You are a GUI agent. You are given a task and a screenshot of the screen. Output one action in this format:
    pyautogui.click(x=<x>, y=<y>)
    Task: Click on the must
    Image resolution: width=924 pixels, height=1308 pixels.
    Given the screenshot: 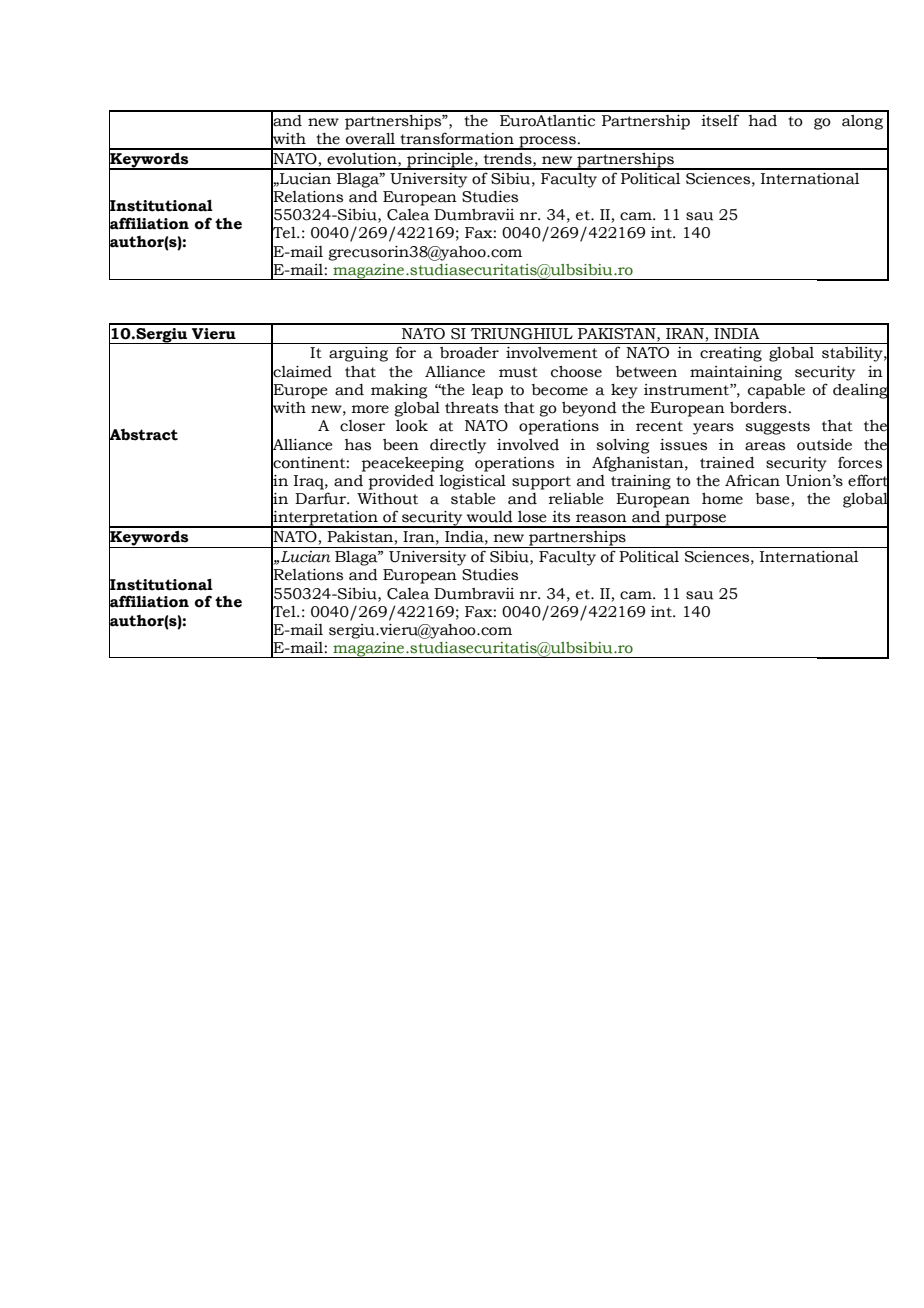 What is the action you would take?
    pyautogui.click(x=518, y=372)
